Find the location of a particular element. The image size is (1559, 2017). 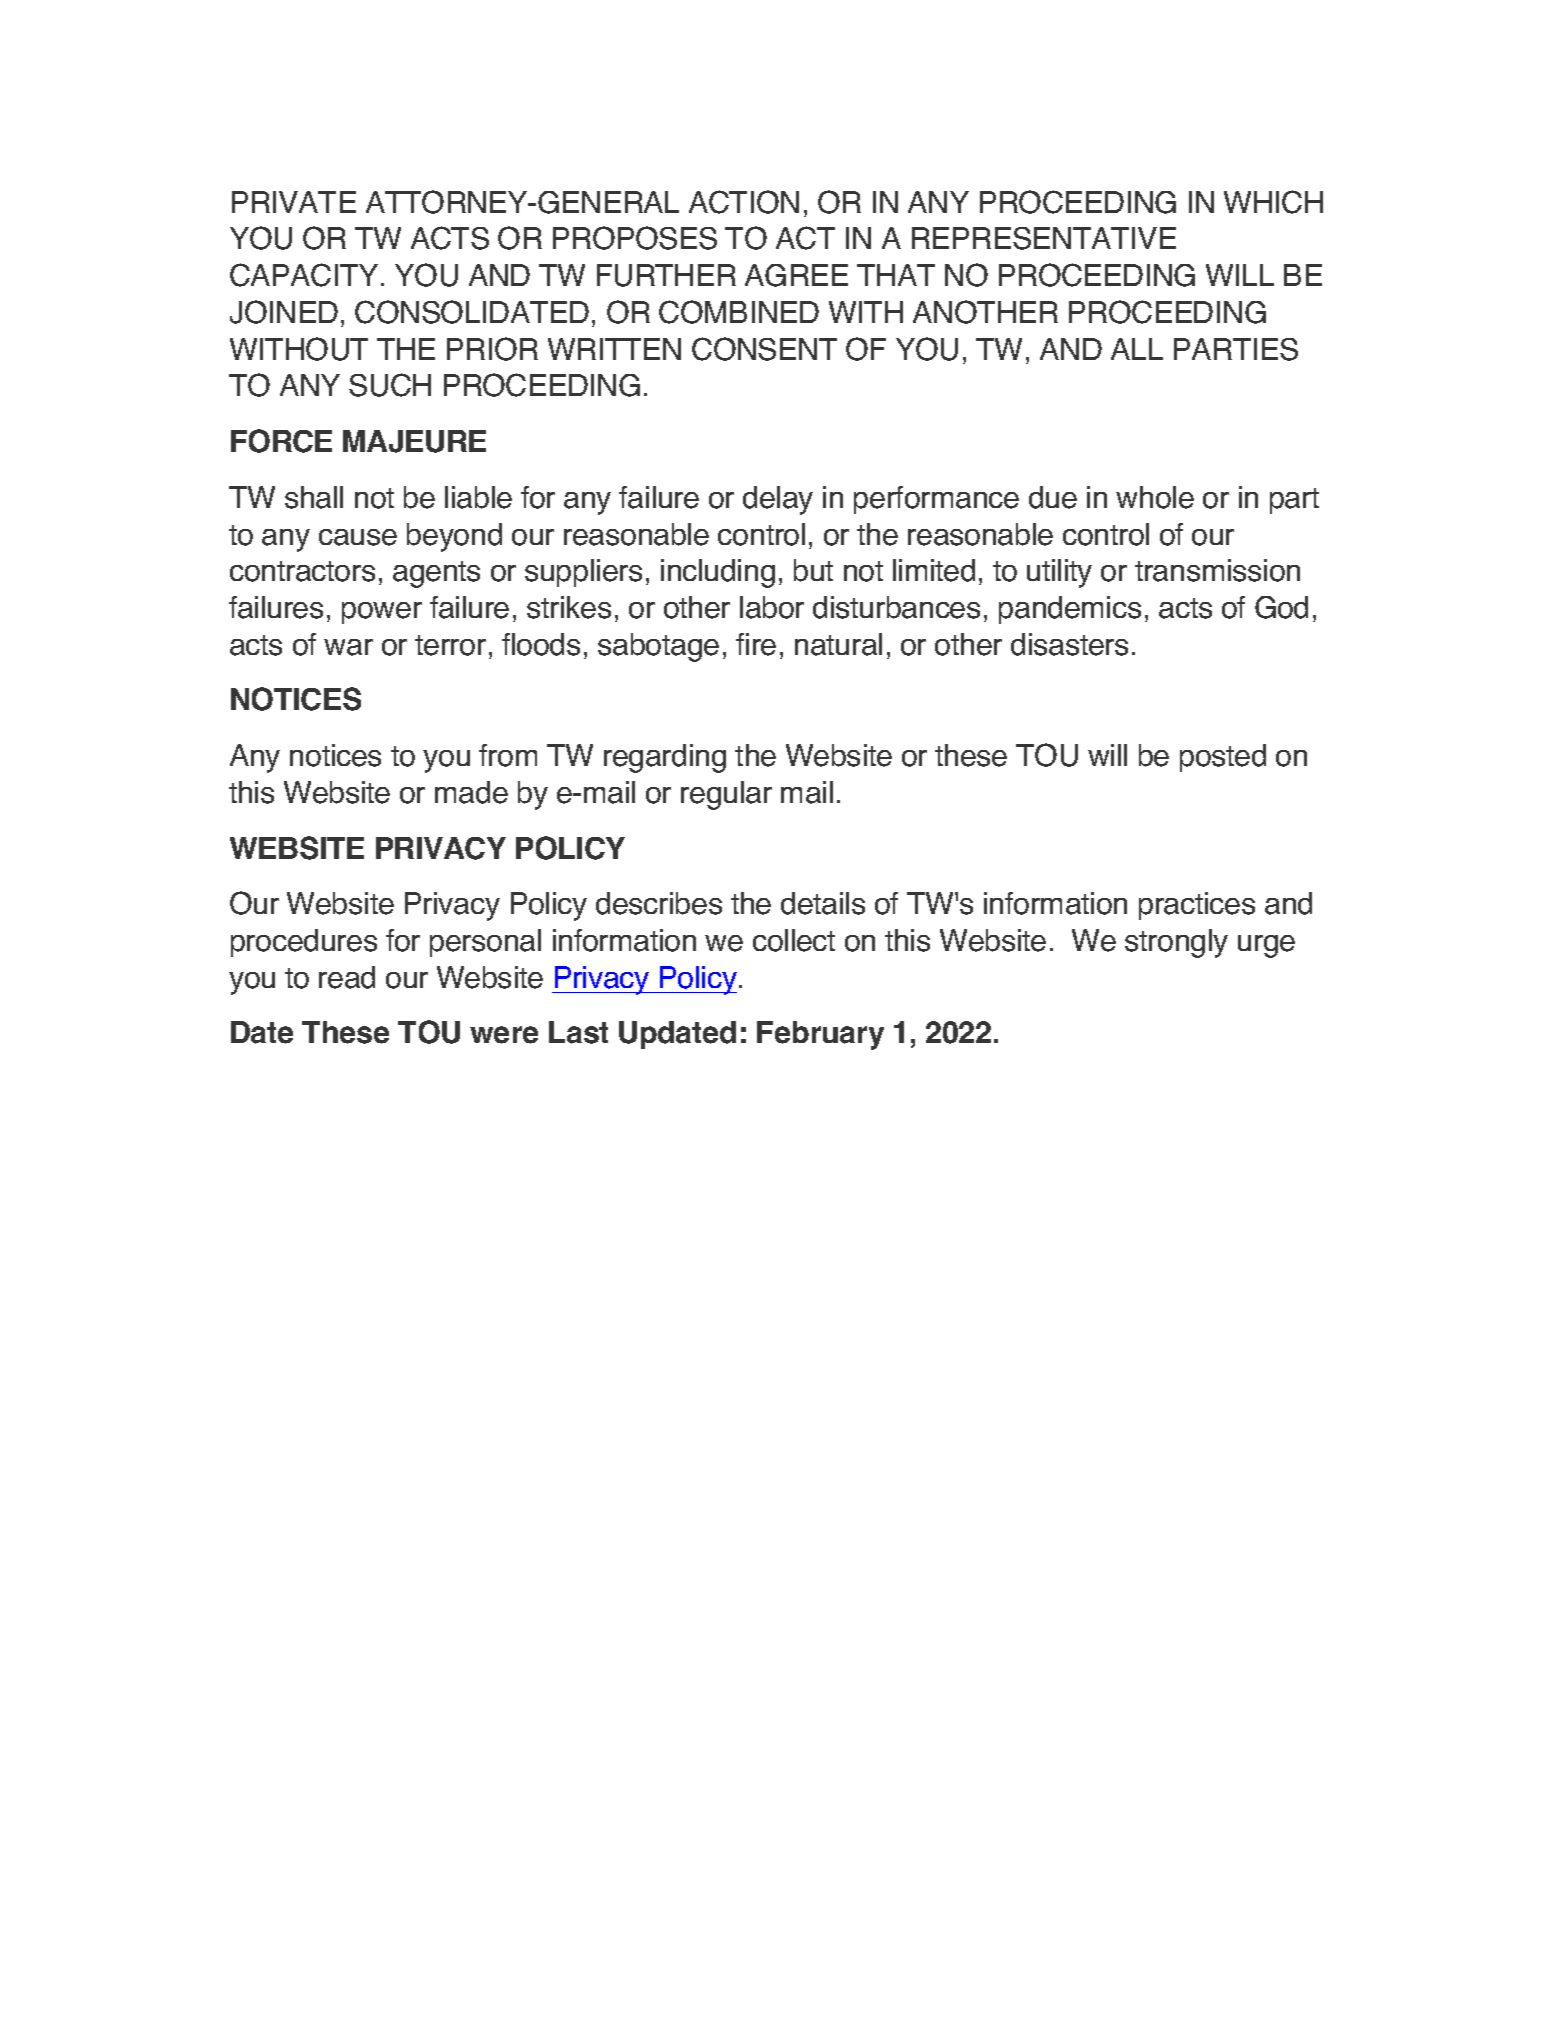

from is located at coordinates (508, 755).
